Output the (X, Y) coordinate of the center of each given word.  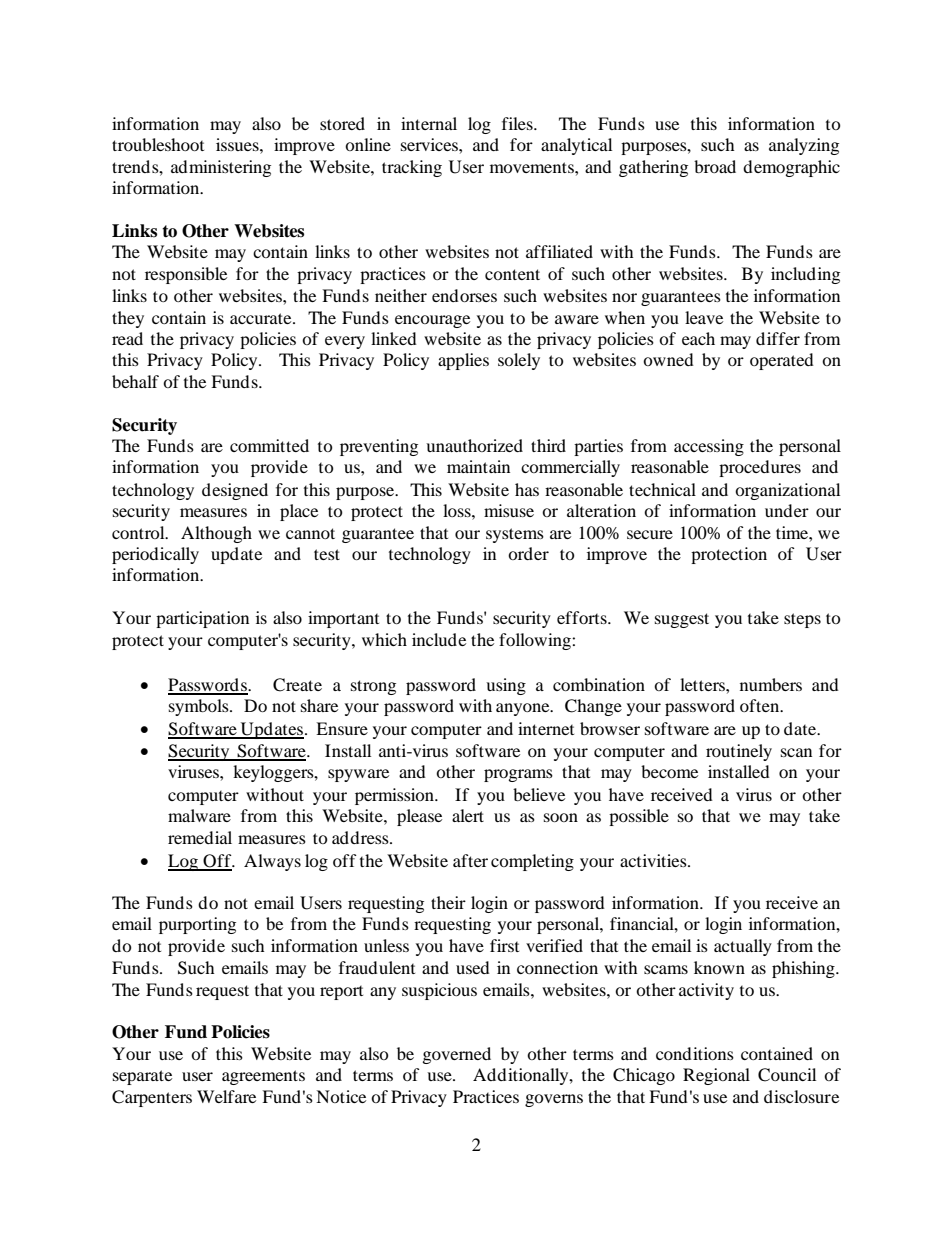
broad (715, 166)
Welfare (226, 1096)
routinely (739, 752)
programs (518, 775)
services (430, 144)
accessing (709, 447)
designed (235, 491)
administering (221, 168)
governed (457, 1055)
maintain (478, 466)
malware (199, 815)
